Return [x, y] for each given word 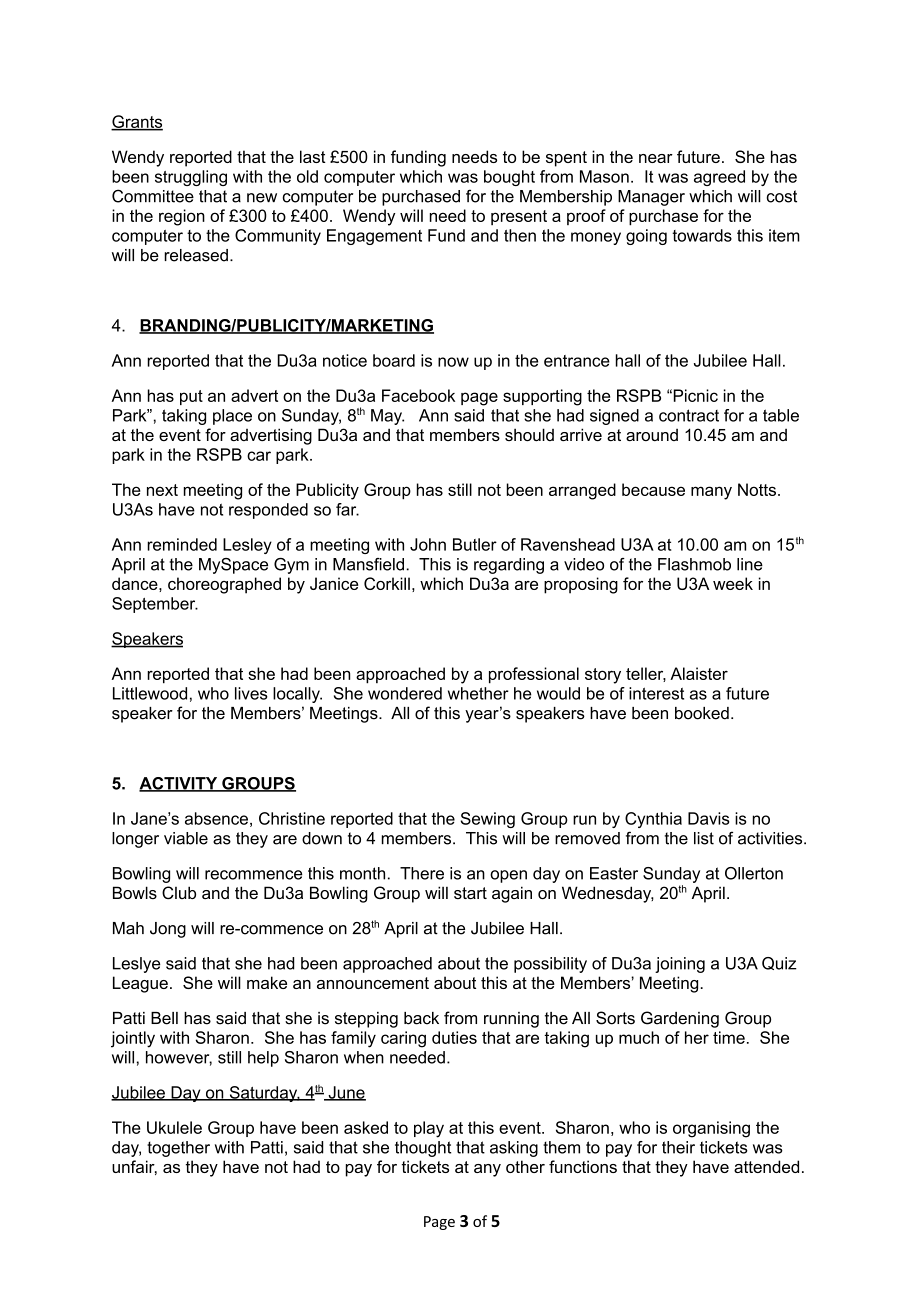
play [429, 1129]
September [155, 605]
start [470, 893]
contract [689, 415]
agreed [719, 178]
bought [509, 178]
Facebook [418, 395]
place [232, 417]
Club [179, 893]
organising [711, 1129]
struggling [191, 178]
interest [656, 693]
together [178, 1149]
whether [478, 693]
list [704, 838]
